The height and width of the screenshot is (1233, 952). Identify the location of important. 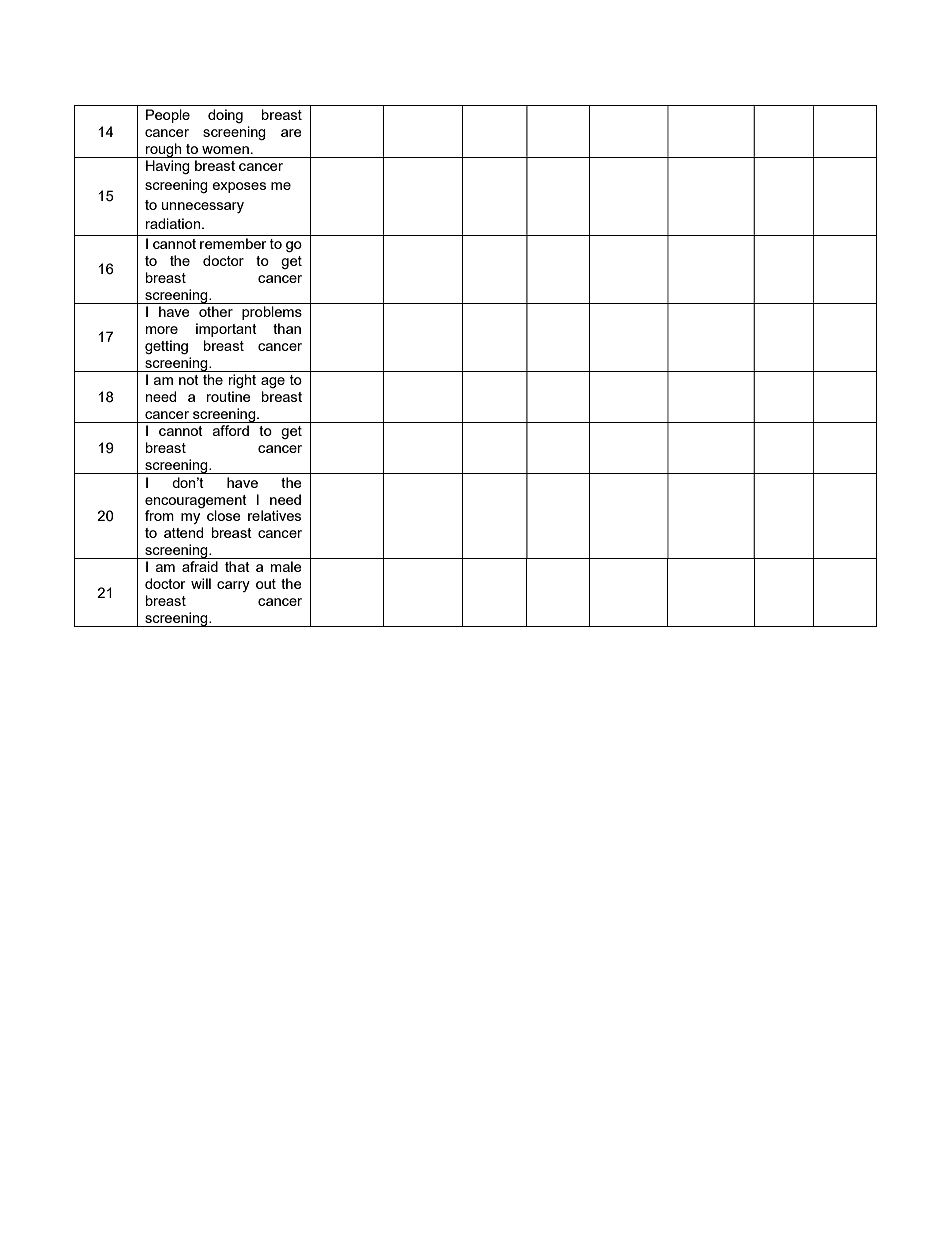
(226, 330).
